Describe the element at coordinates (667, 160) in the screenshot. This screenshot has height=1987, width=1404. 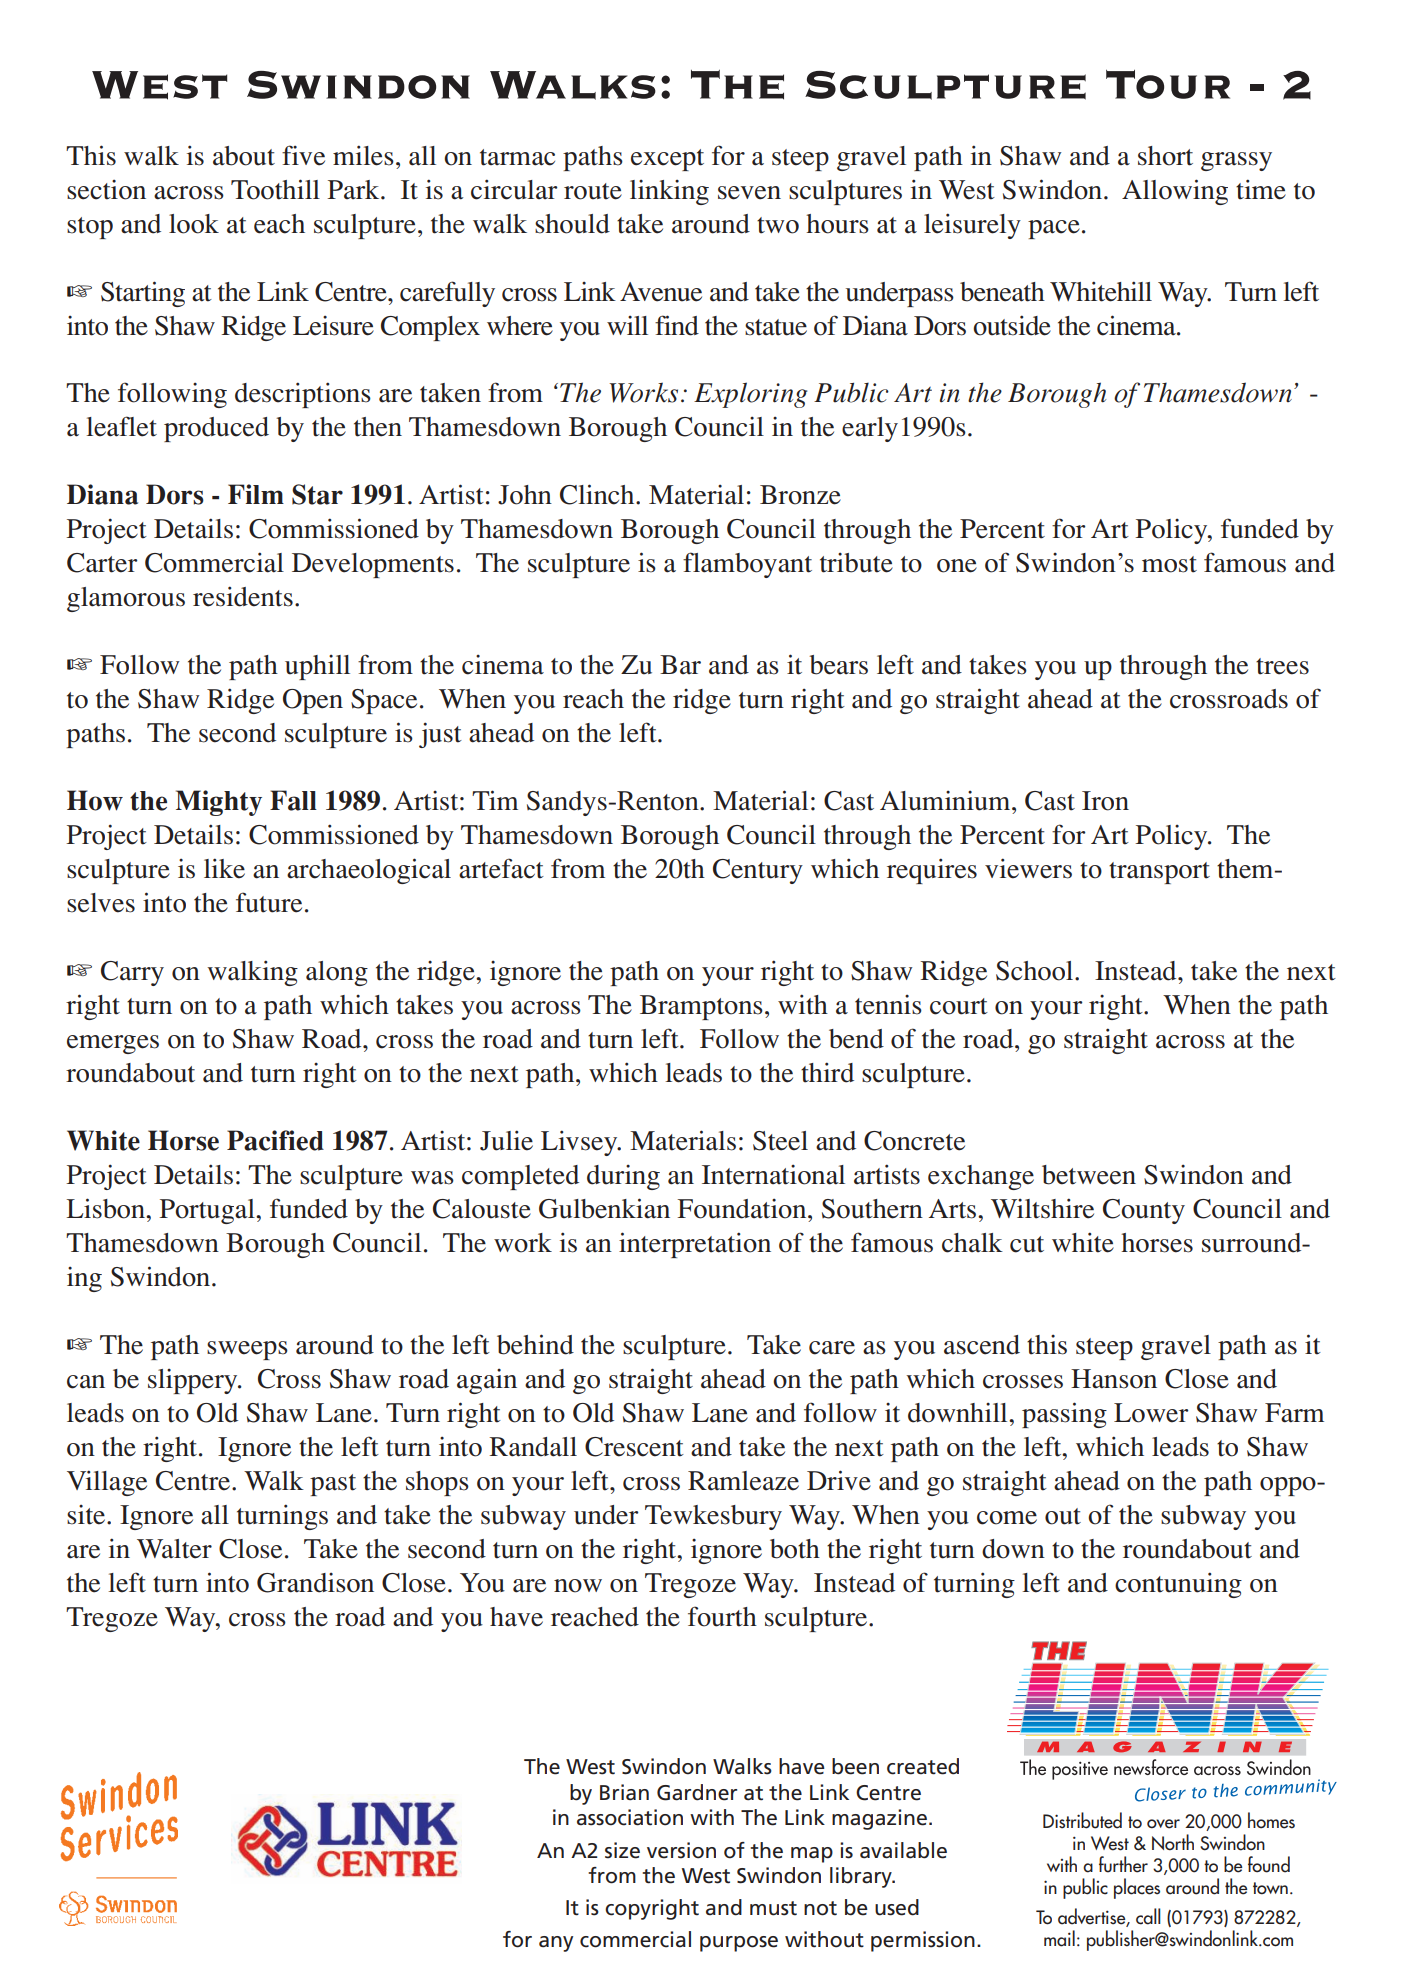
I see `except` at that location.
